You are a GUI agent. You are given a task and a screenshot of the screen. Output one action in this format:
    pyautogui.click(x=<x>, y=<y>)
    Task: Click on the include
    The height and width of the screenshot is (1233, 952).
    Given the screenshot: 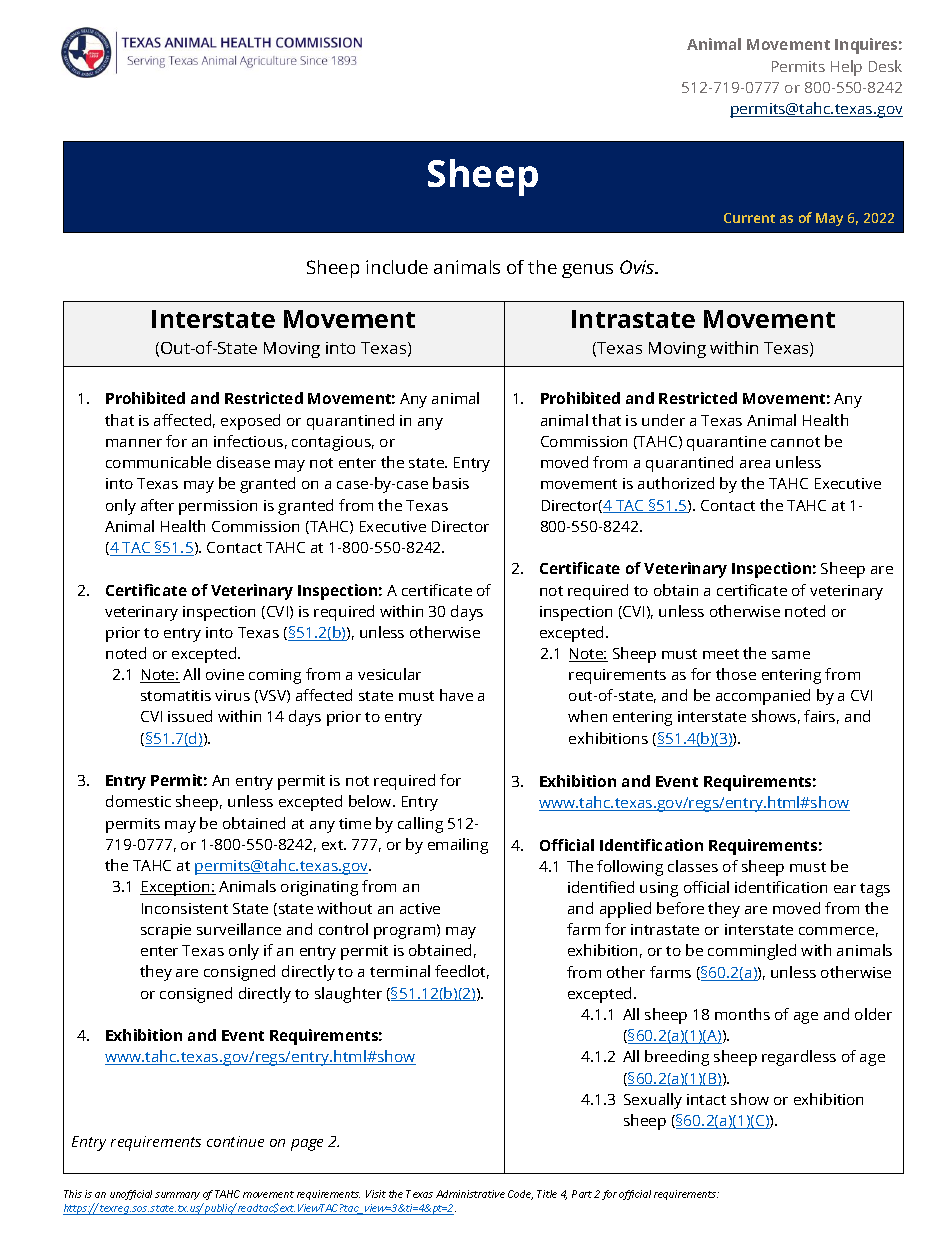 What is the action you would take?
    pyautogui.click(x=397, y=267)
